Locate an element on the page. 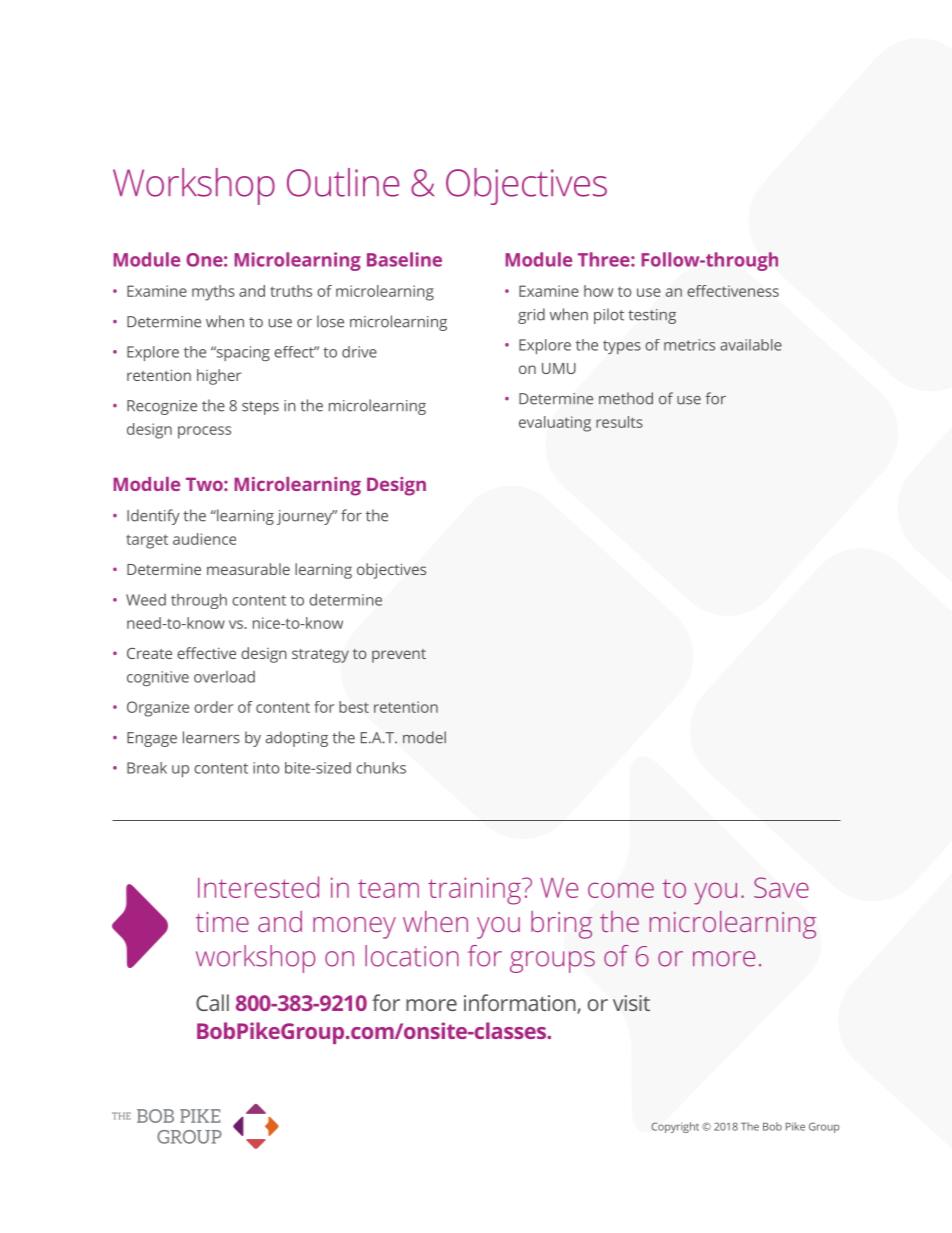  myths is located at coordinates (213, 293).
